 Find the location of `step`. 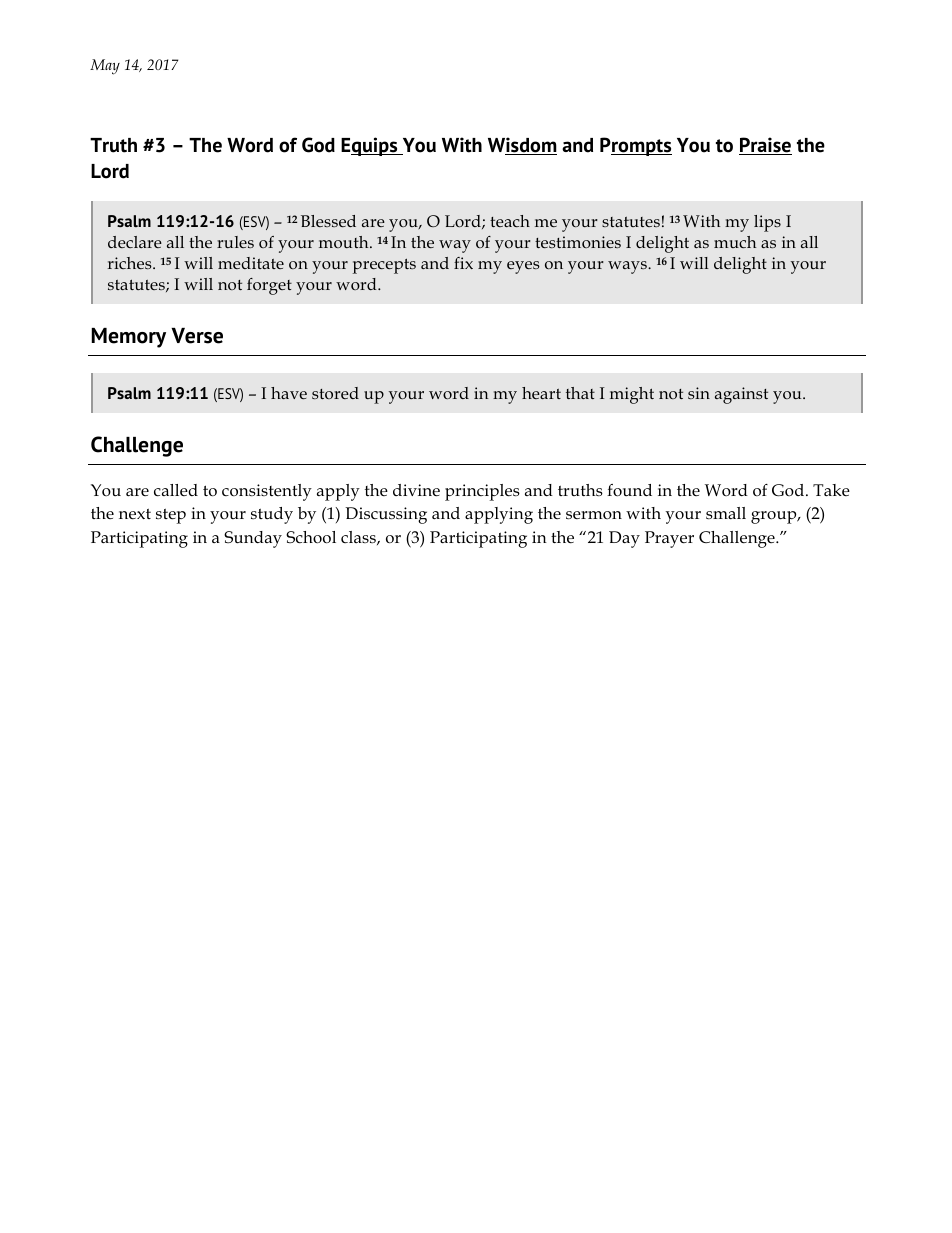

step is located at coordinates (171, 516).
